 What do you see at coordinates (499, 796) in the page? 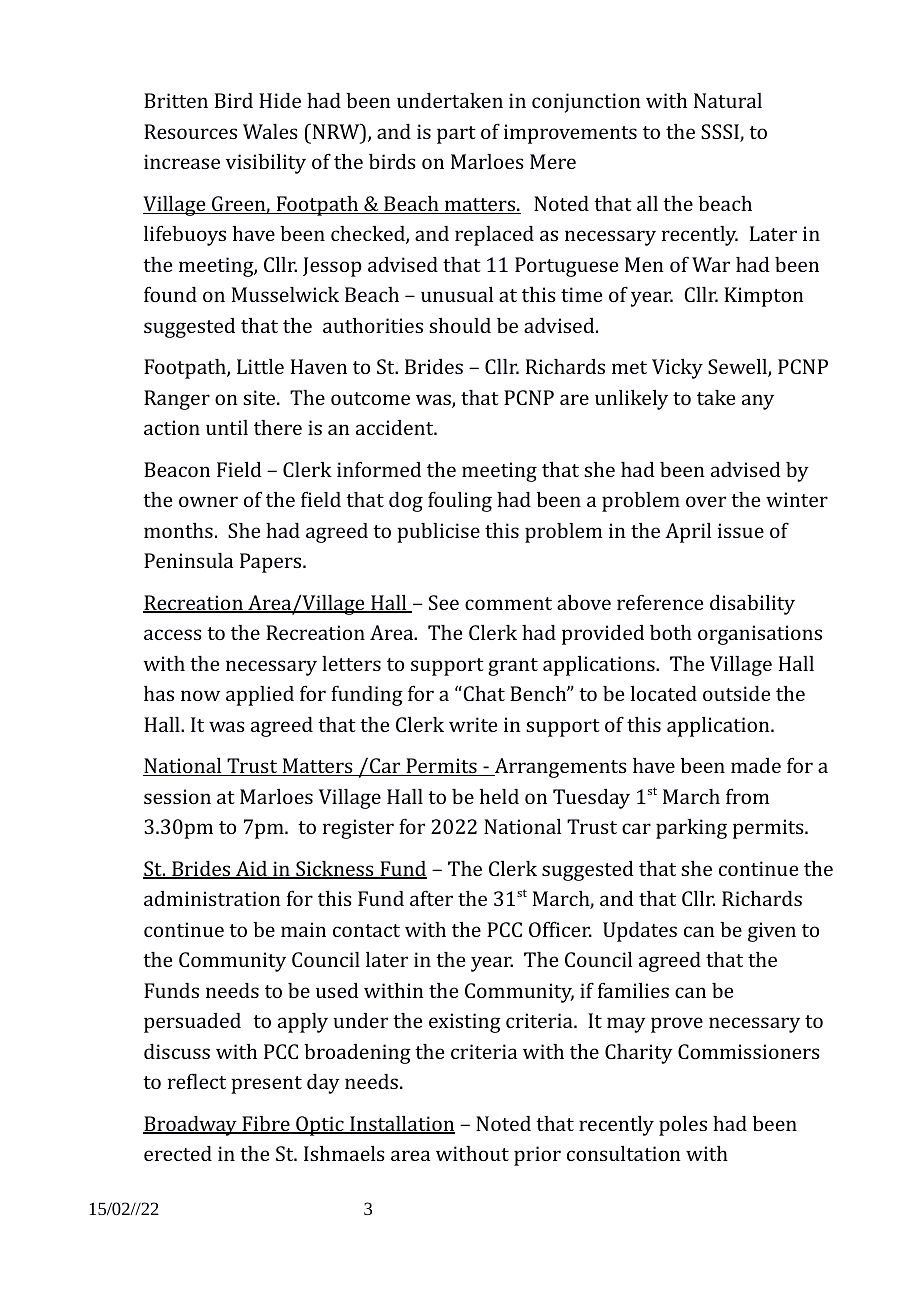
I see `held` at bounding box center [499, 796].
